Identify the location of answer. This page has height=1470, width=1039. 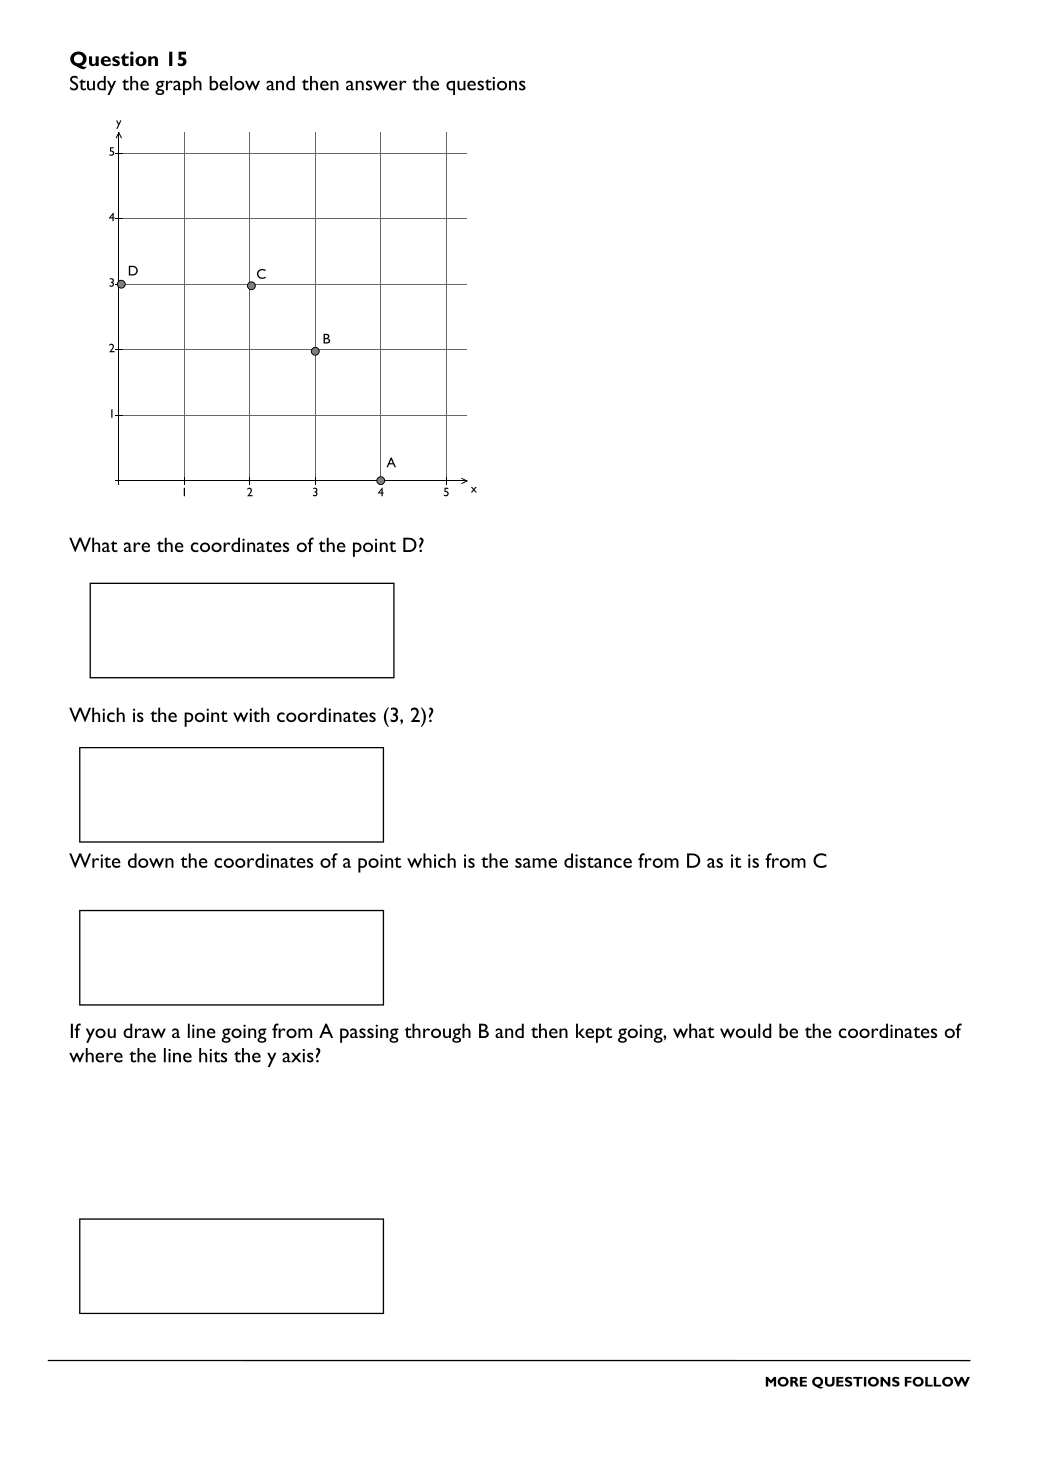
(376, 85).
